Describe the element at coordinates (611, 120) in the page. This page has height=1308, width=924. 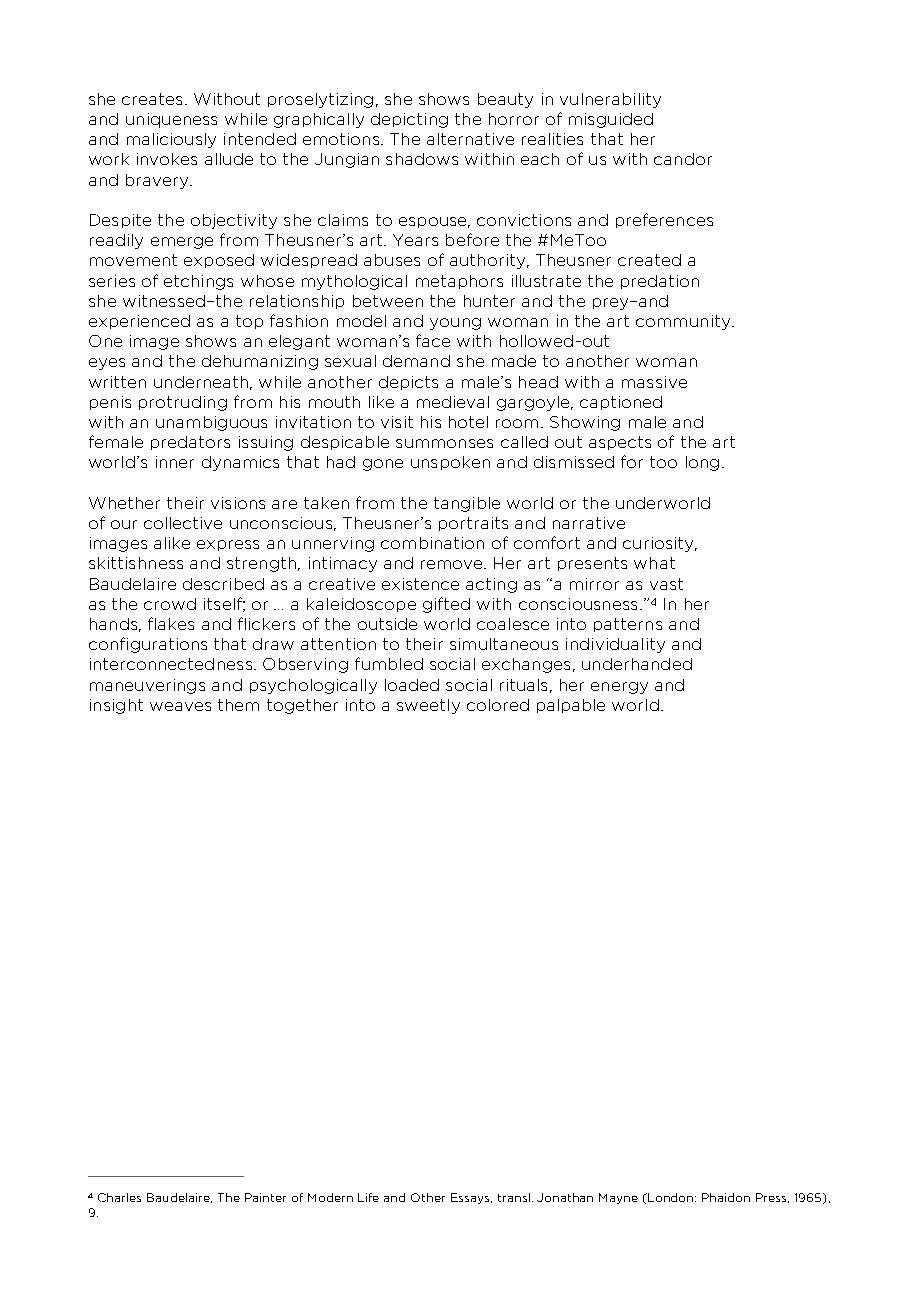
I see `misguided` at that location.
